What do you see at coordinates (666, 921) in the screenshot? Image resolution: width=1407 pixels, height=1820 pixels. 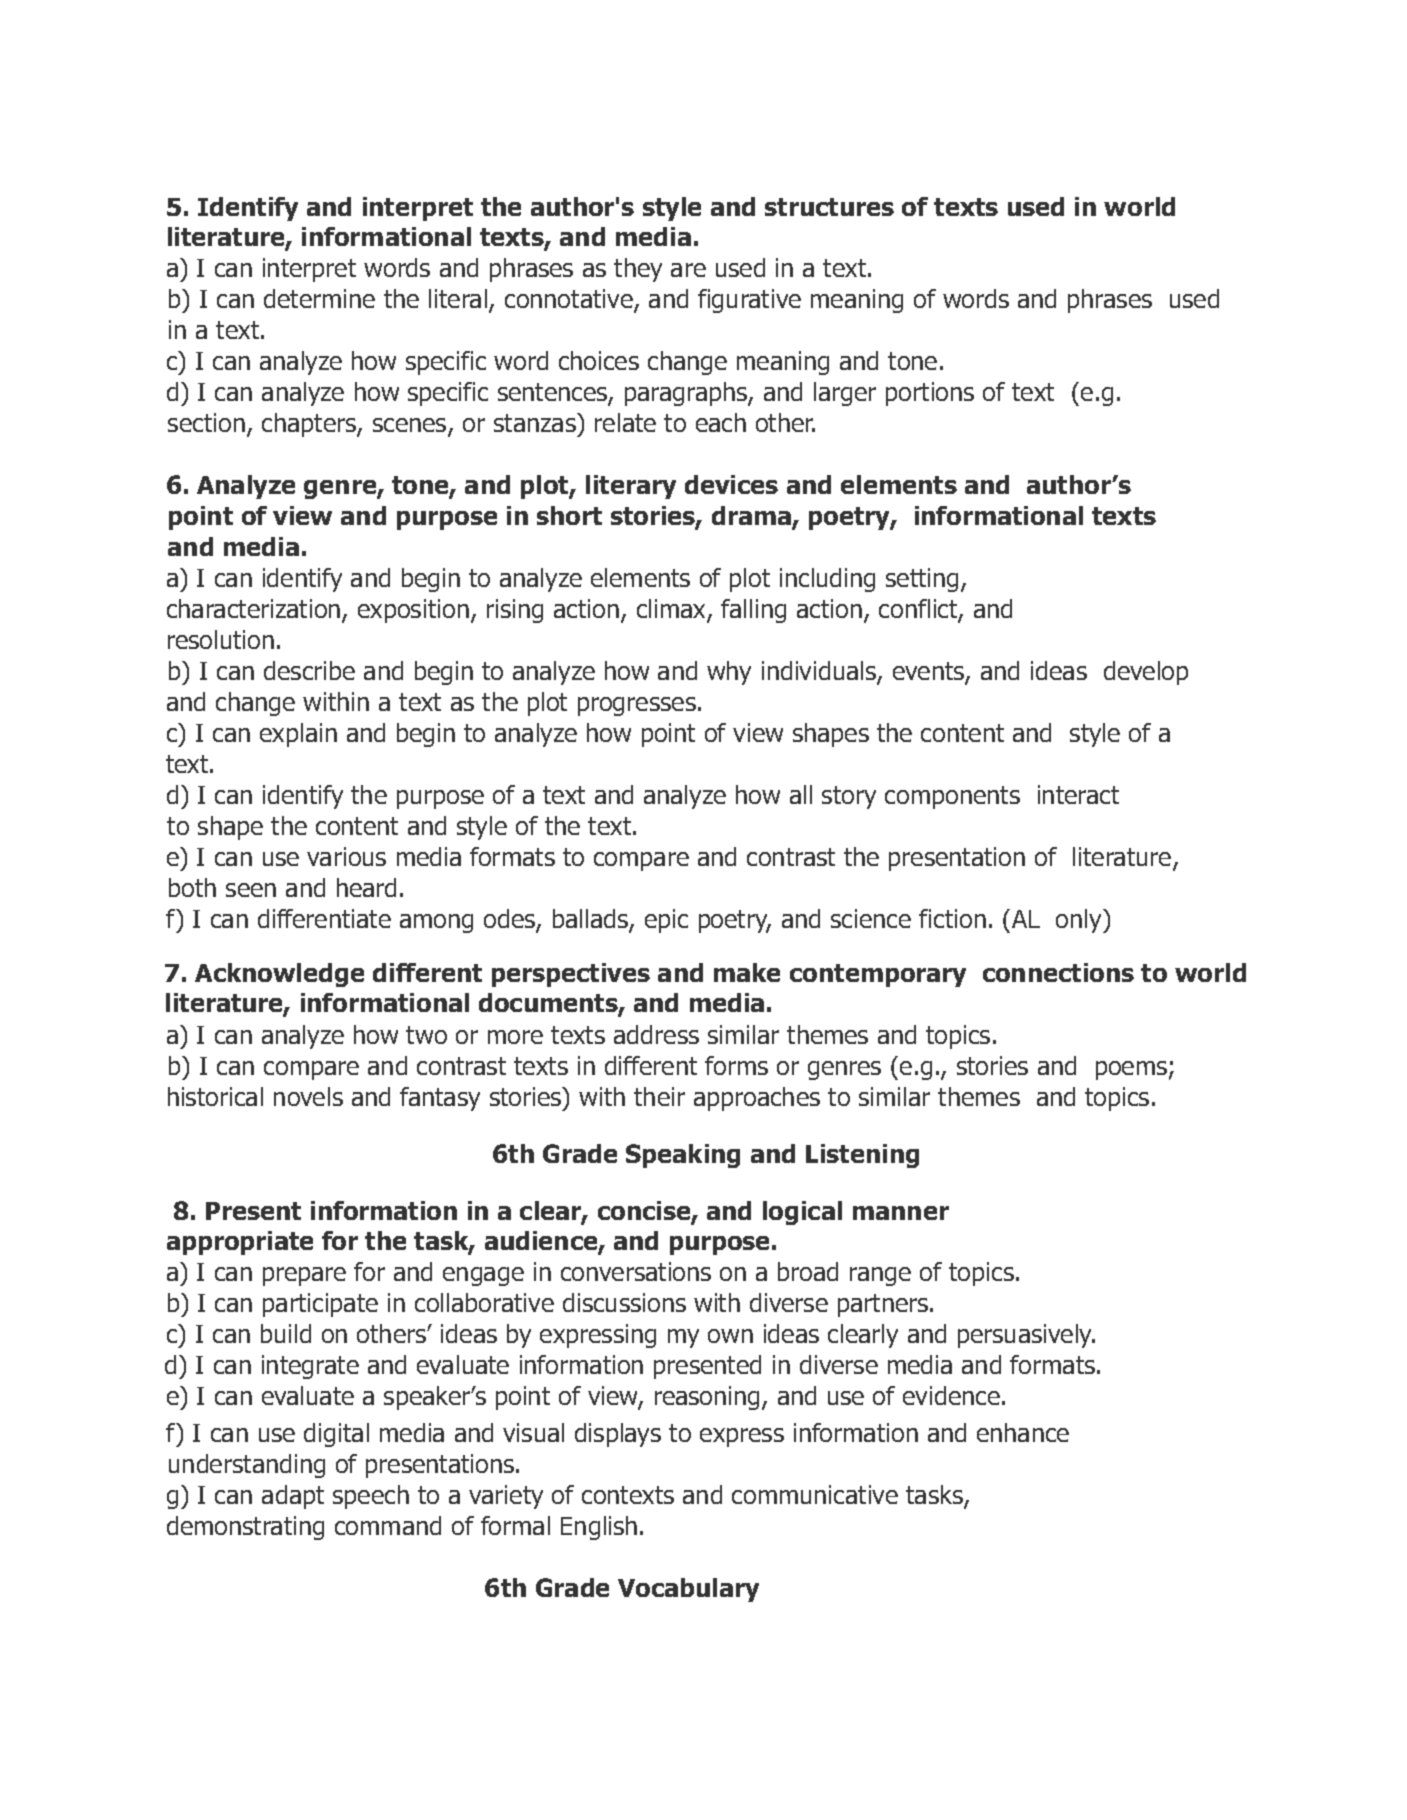 I see `epic` at bounding box center [666, 921].
